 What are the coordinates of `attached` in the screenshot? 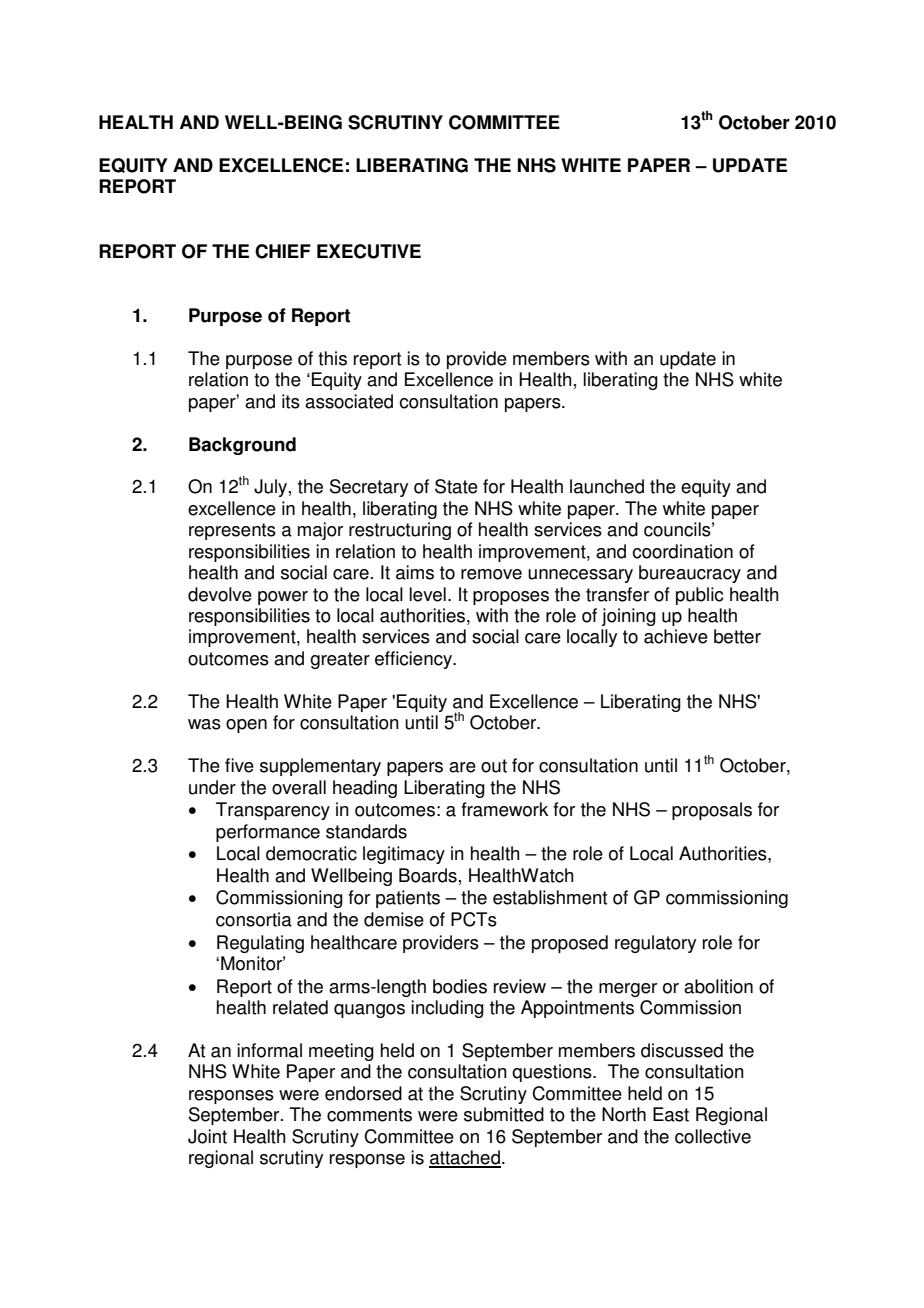 It's located at (465, 1158).
